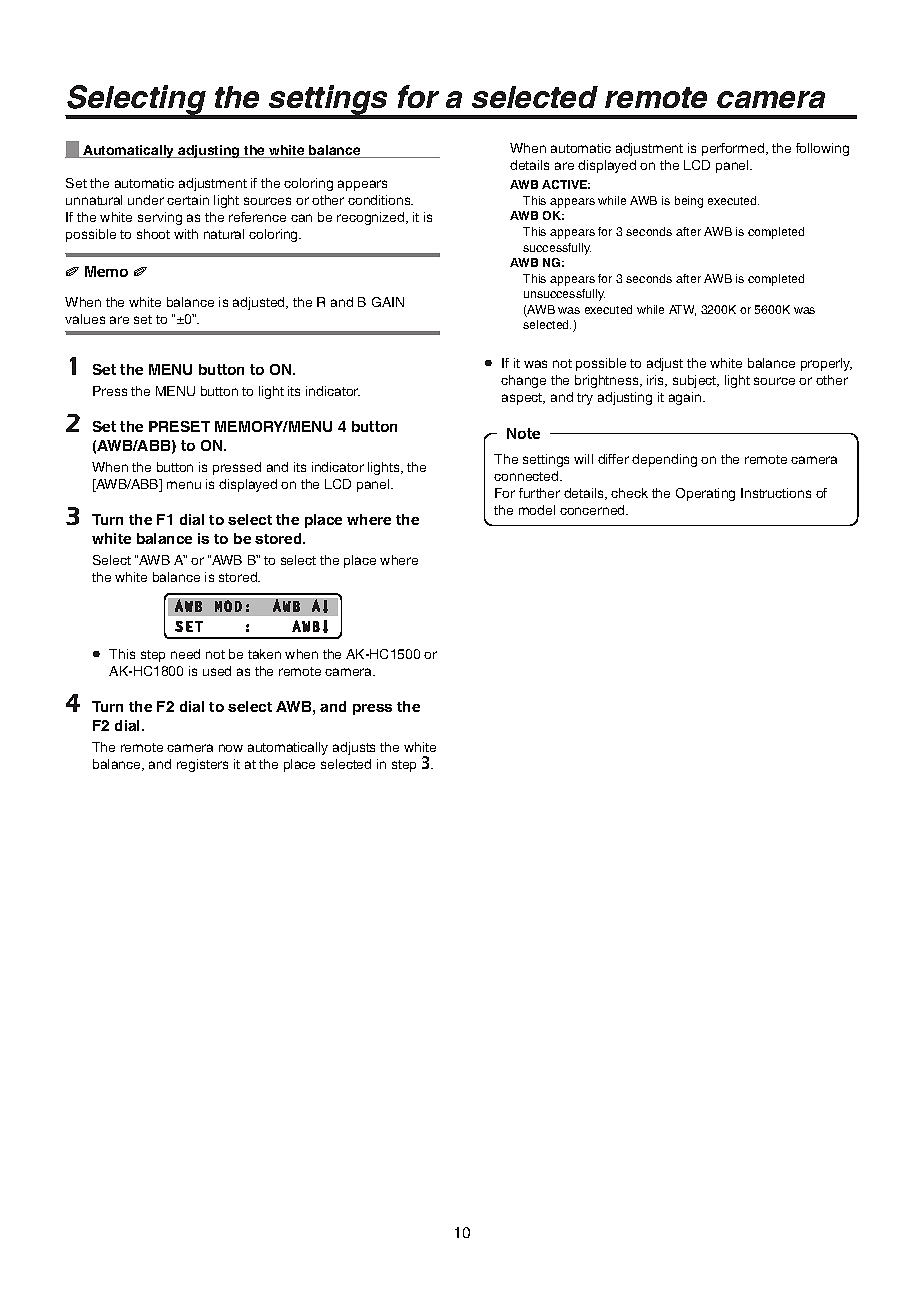 The width and height of the screenshot is (924, 1308). I want to click on performed, so click(734, 149).
